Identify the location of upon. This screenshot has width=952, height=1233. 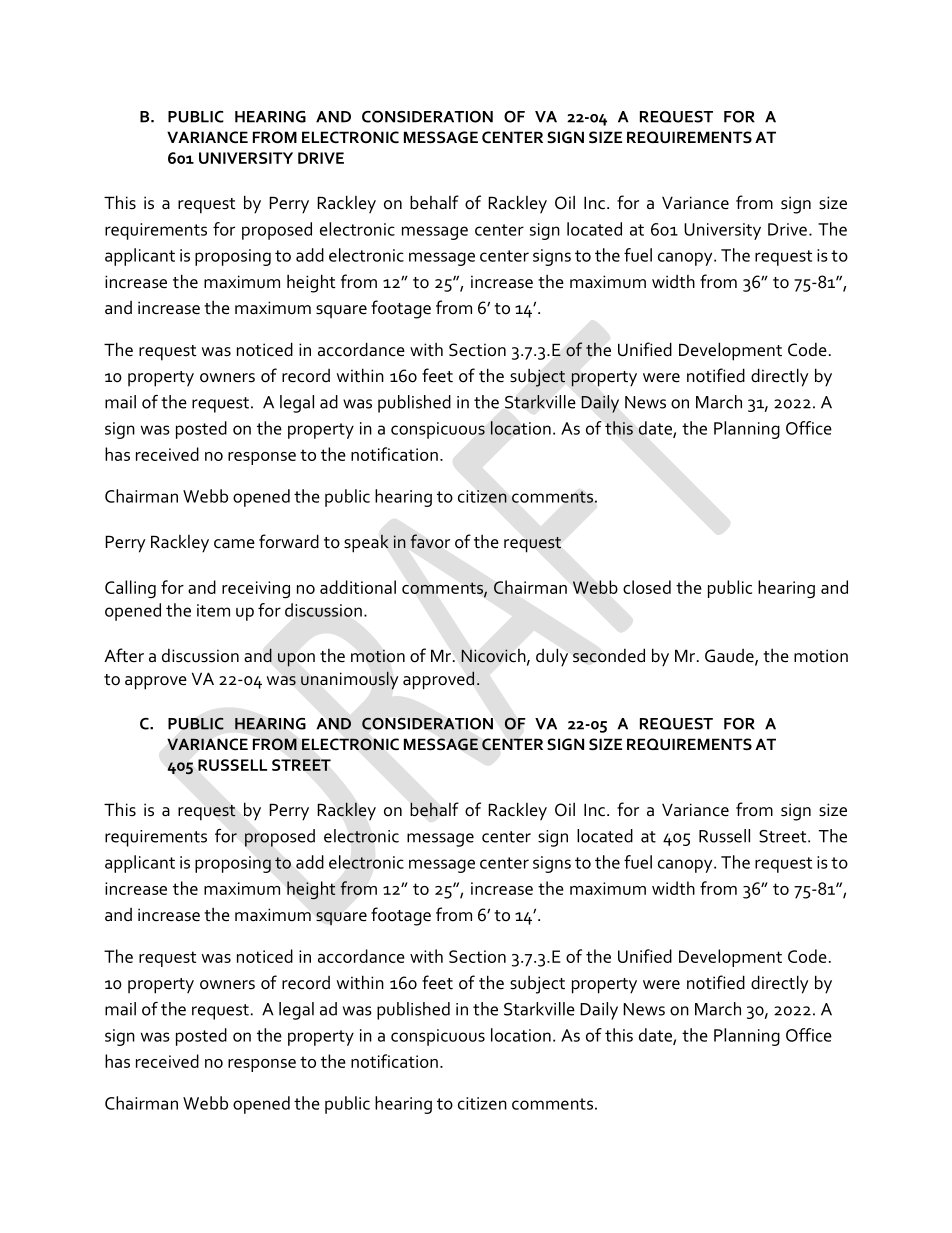
(296, 660).
